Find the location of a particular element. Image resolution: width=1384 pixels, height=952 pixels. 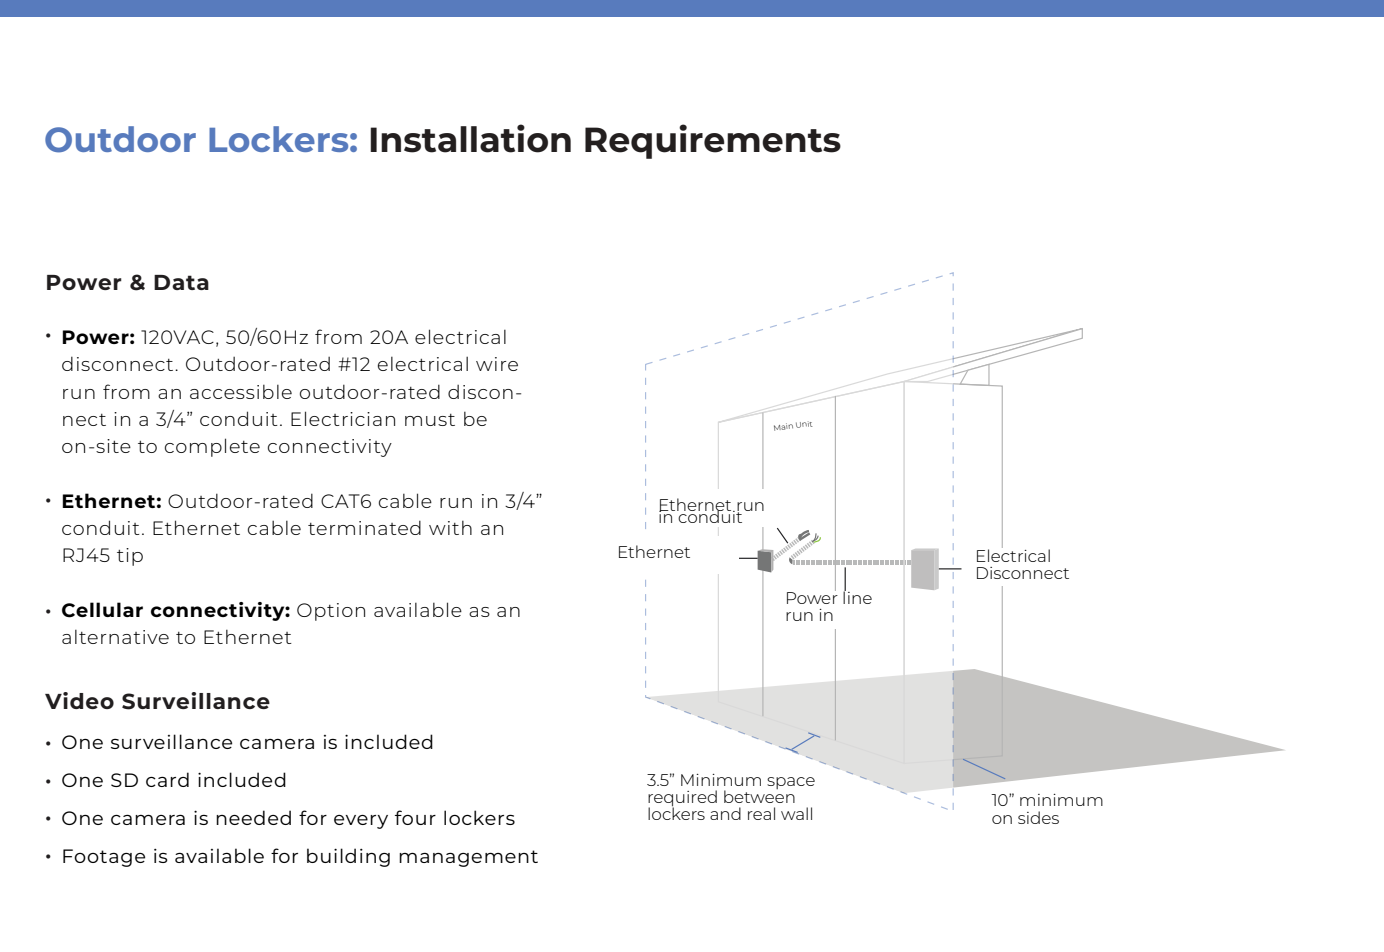

line is located at coordinates (857, 596).
